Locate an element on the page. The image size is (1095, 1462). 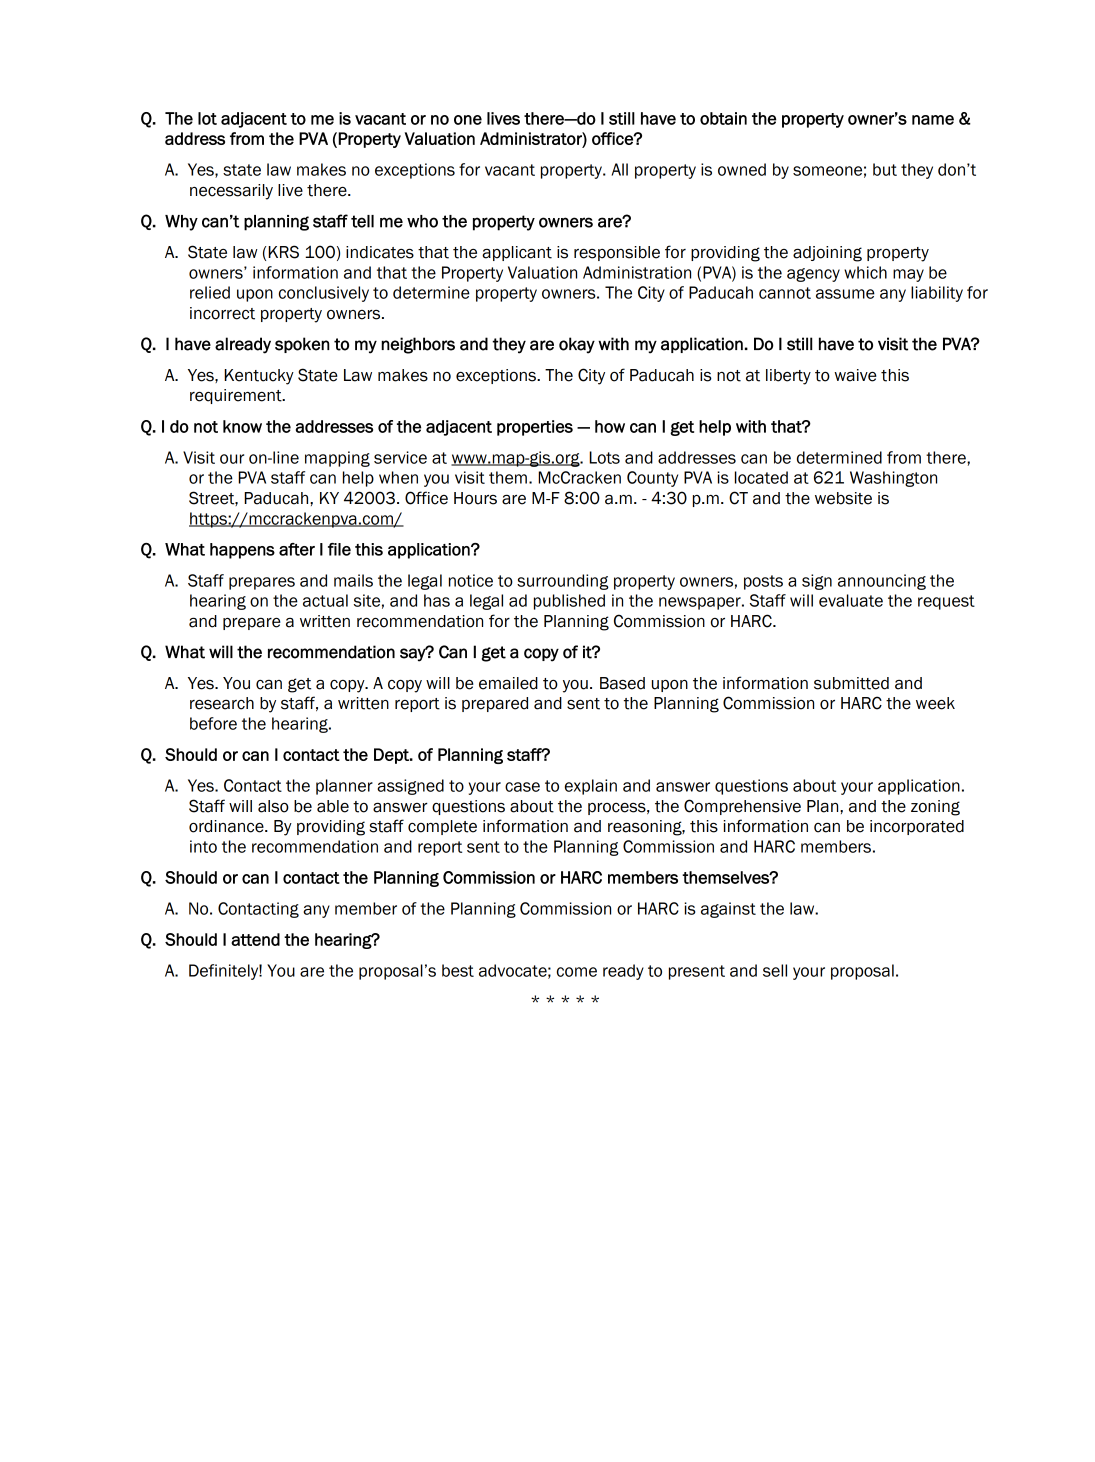
All is located at coordinates (620, 169).
